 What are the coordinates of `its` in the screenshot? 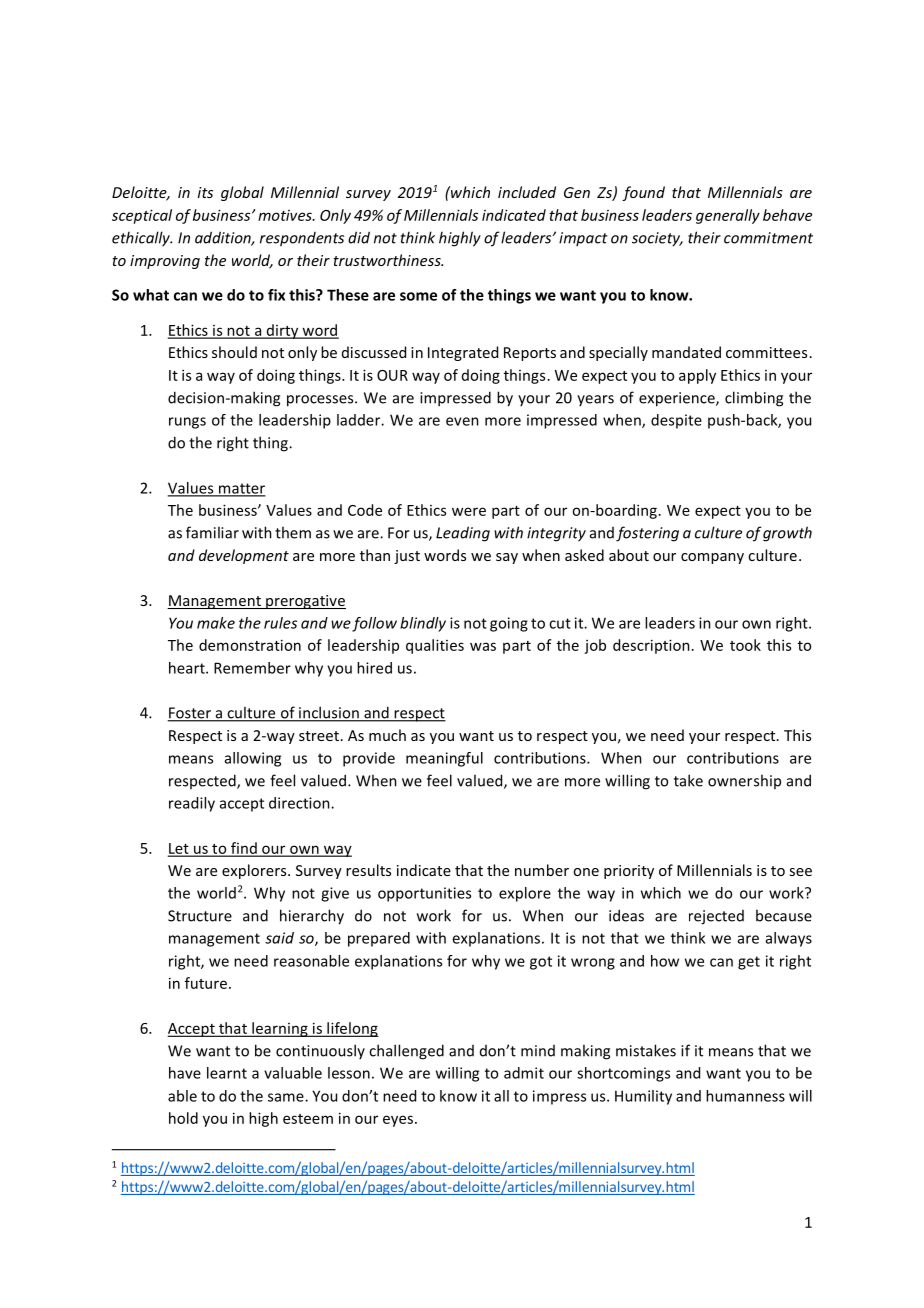 It's located at (205, 192).
